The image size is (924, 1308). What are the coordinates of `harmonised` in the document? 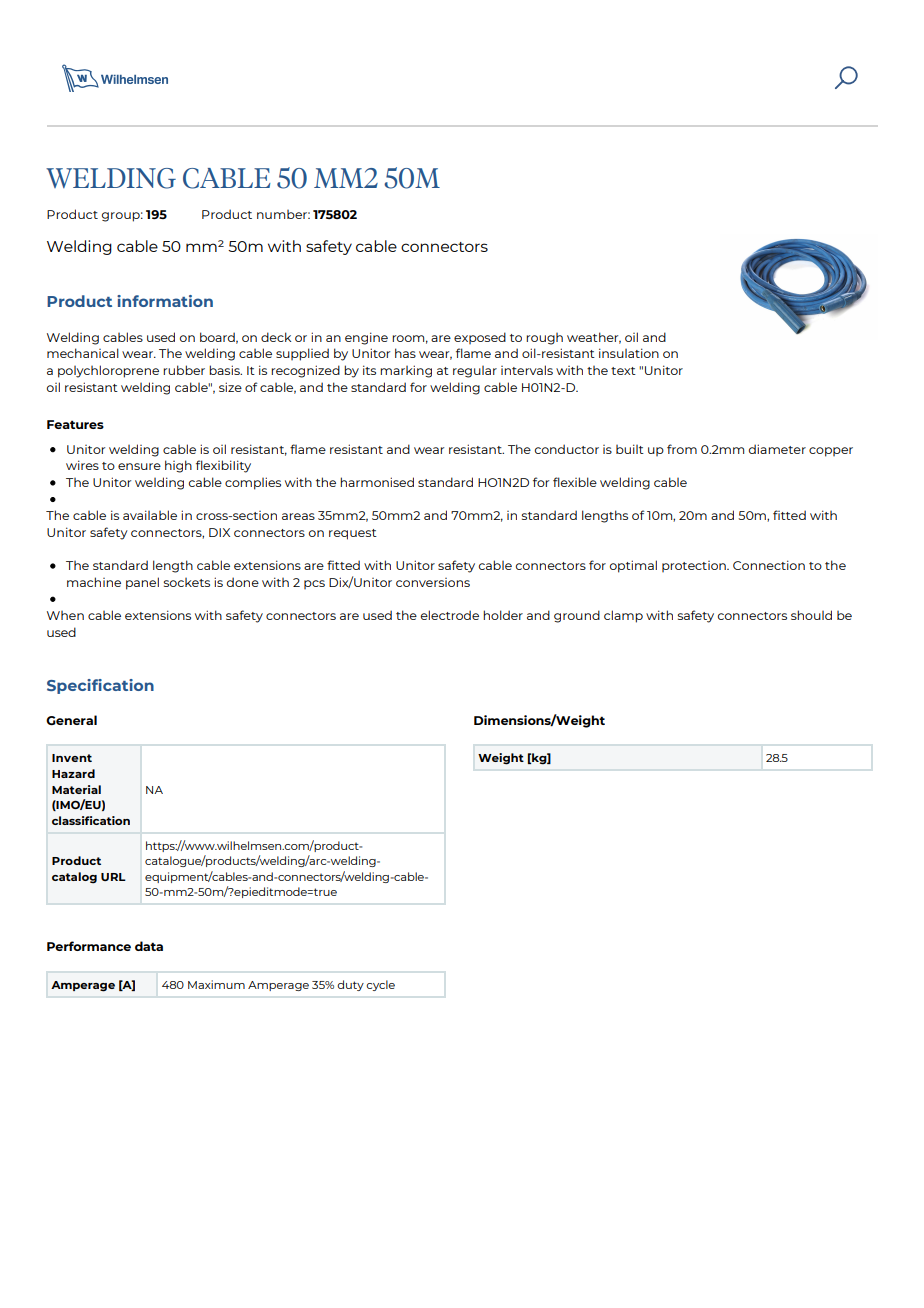 It's located at (377, 482).
